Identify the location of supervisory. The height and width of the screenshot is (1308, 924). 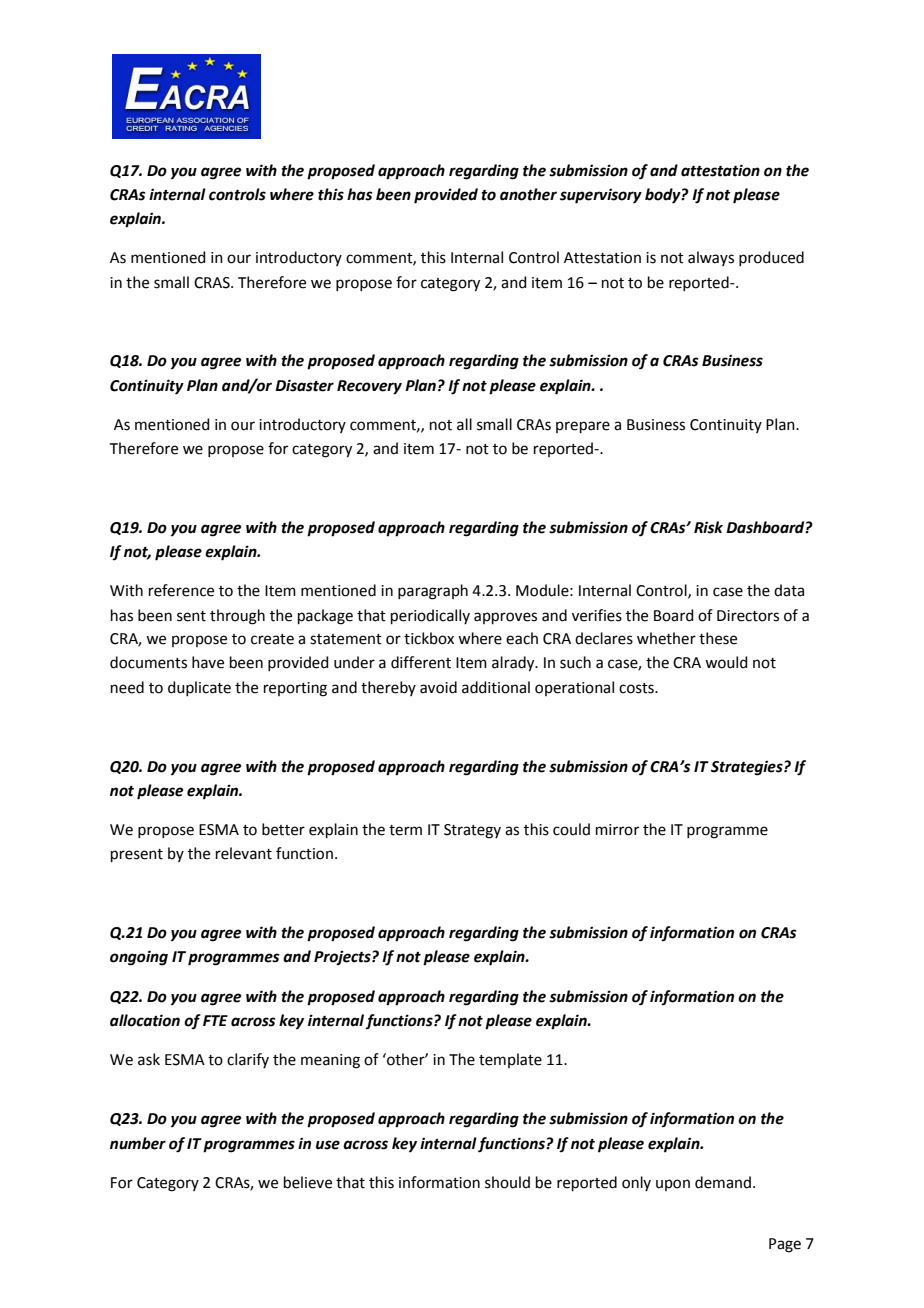
(601, 196).
